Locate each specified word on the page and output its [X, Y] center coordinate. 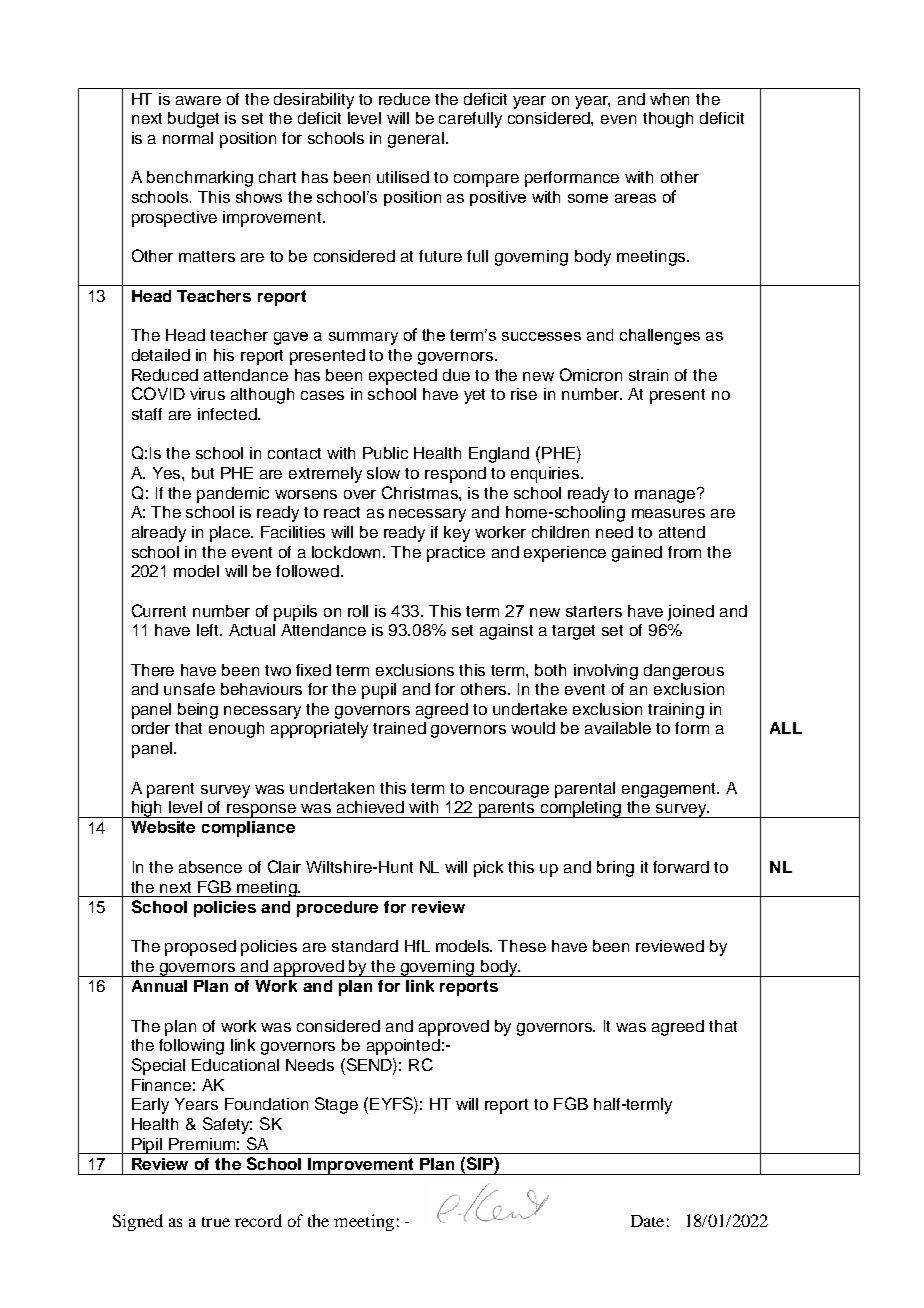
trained [399, 728]
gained [637, 554]
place [231, 534]
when [669, 99]
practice [456, 554]
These [522, 946]
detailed [161, 355]
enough [236, 730]
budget [193, 120]
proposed [200, 948]
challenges [660, 337]
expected [403, 377]
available [618, 728]
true [216, 1222]
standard [365, 946]
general [417, 140]
